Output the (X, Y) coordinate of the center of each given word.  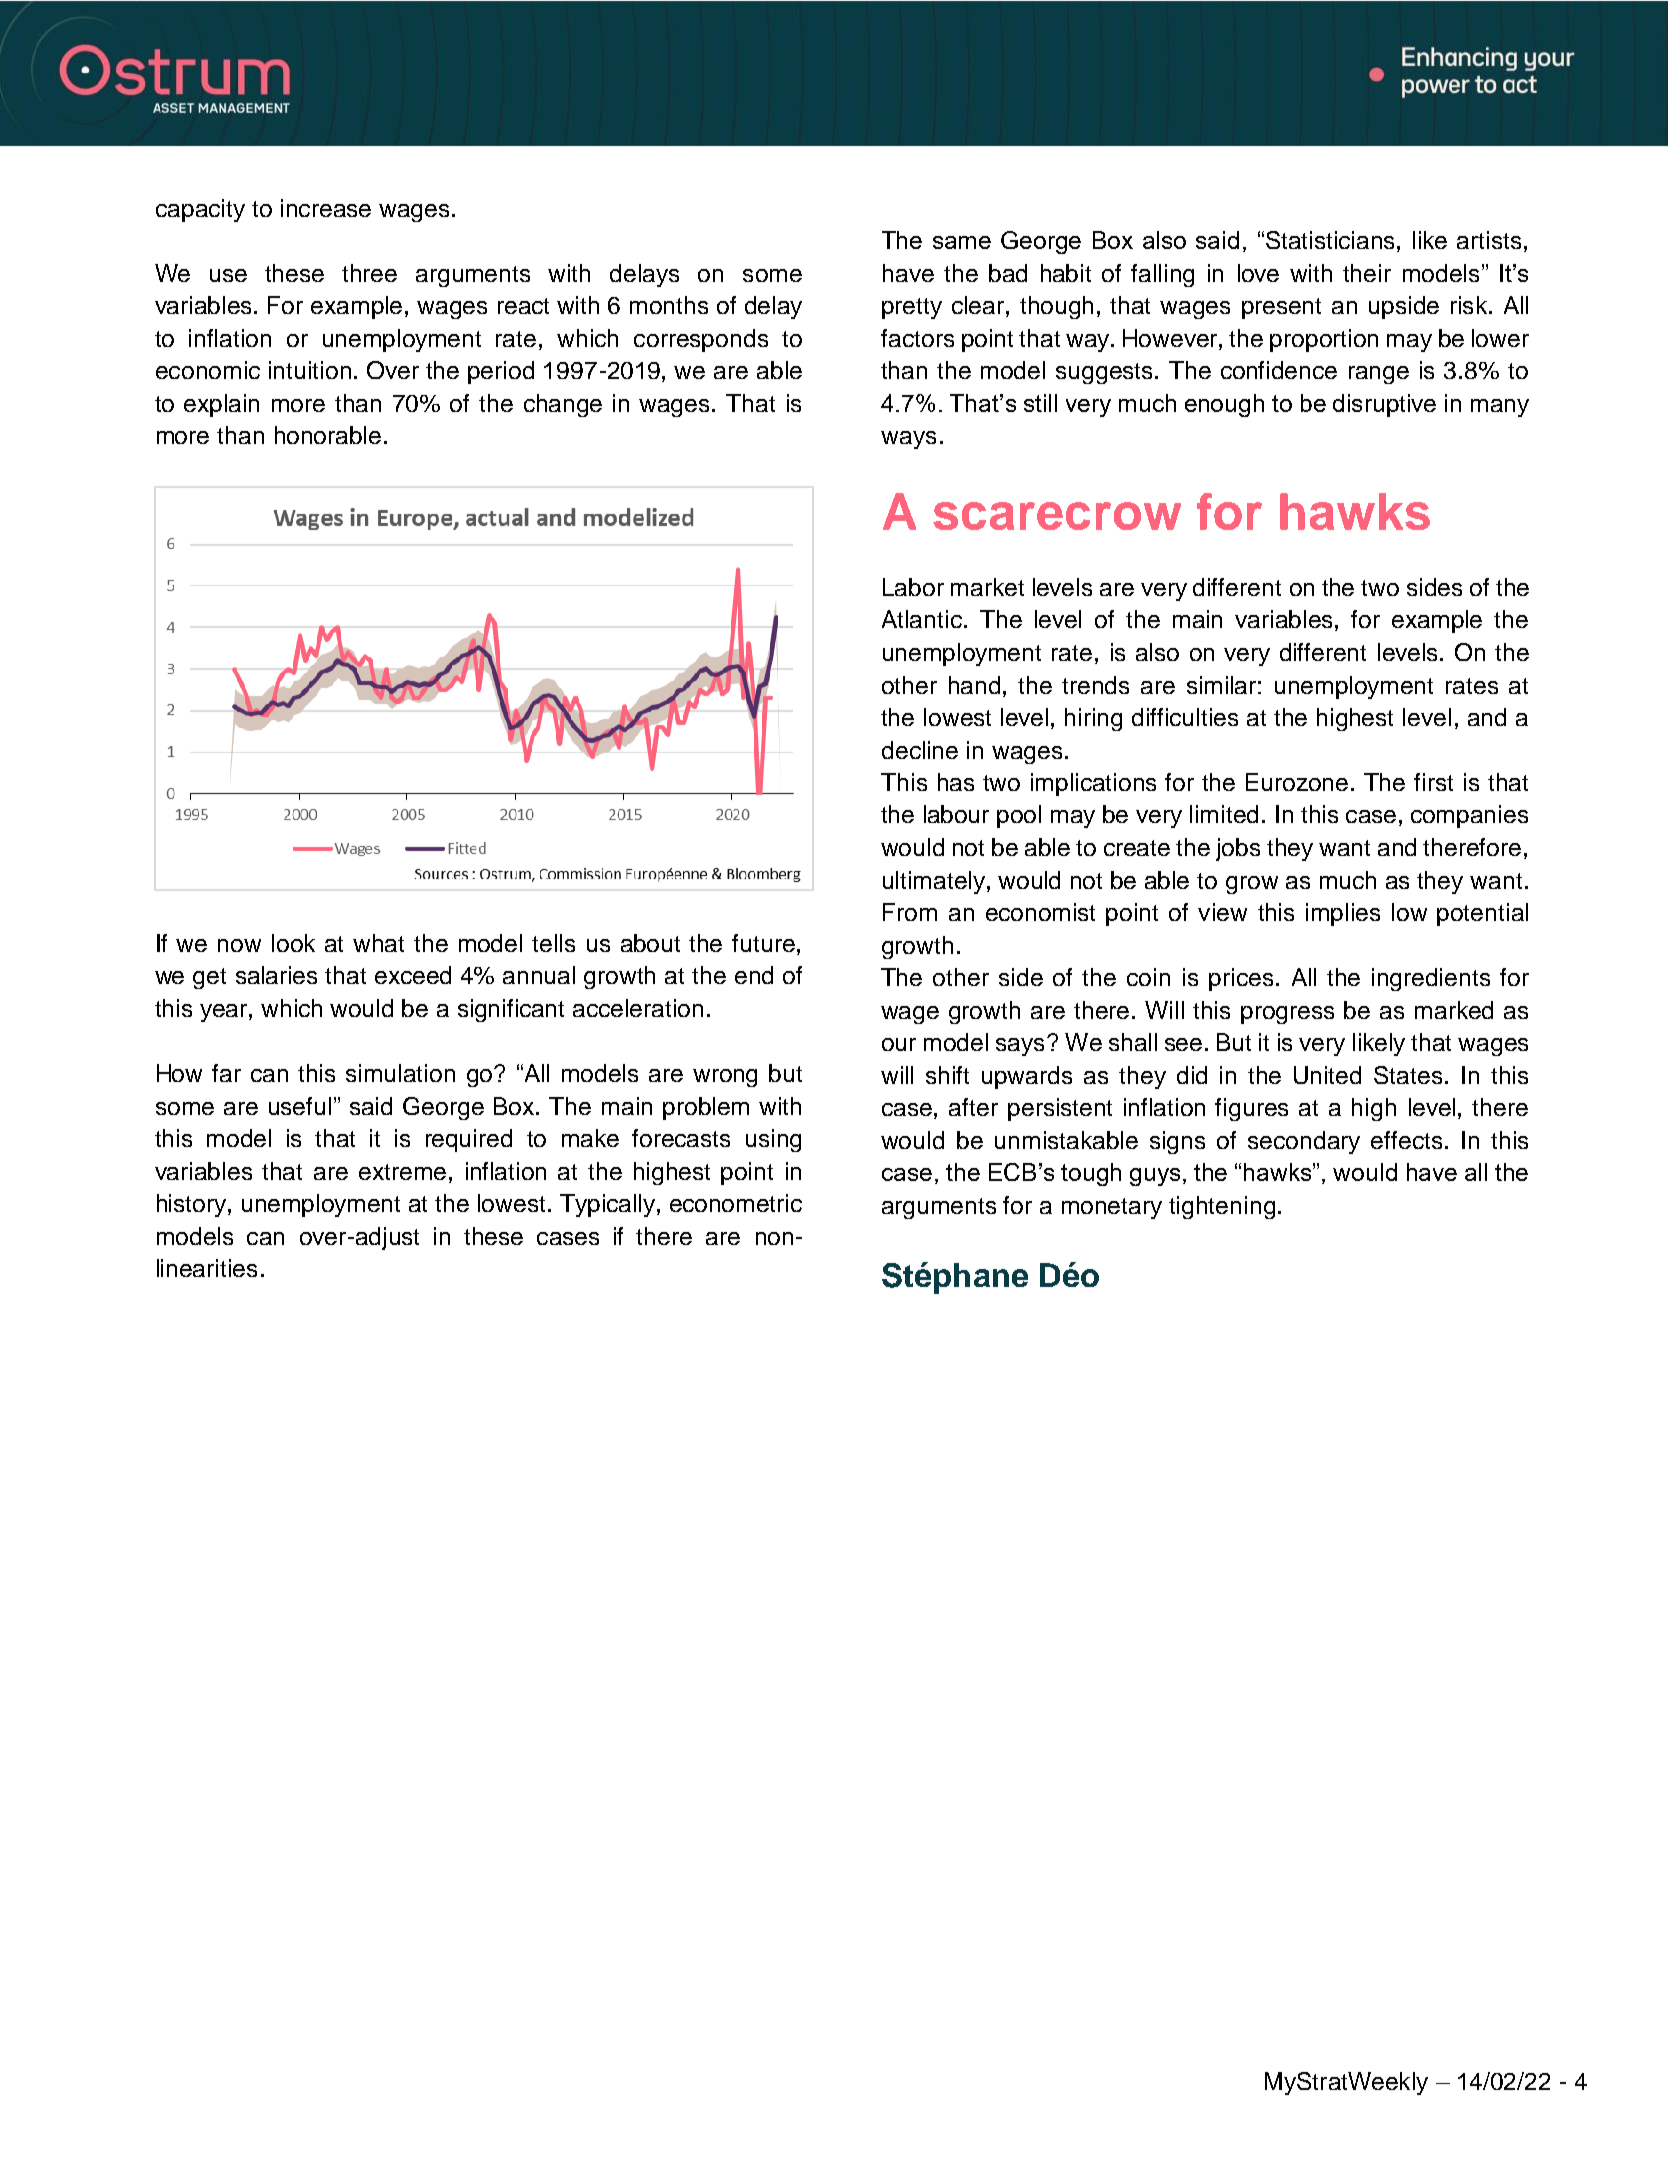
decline (920, 750)
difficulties (1185, 717)
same (962, 242)
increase (326, 208)
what (378, 943)
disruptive (1384, 405)
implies (1343, 914)
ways (908, 440)
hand (974, 685)
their (1367, 273)
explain (221, 405)
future (763, 943)
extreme (402, 1172)
